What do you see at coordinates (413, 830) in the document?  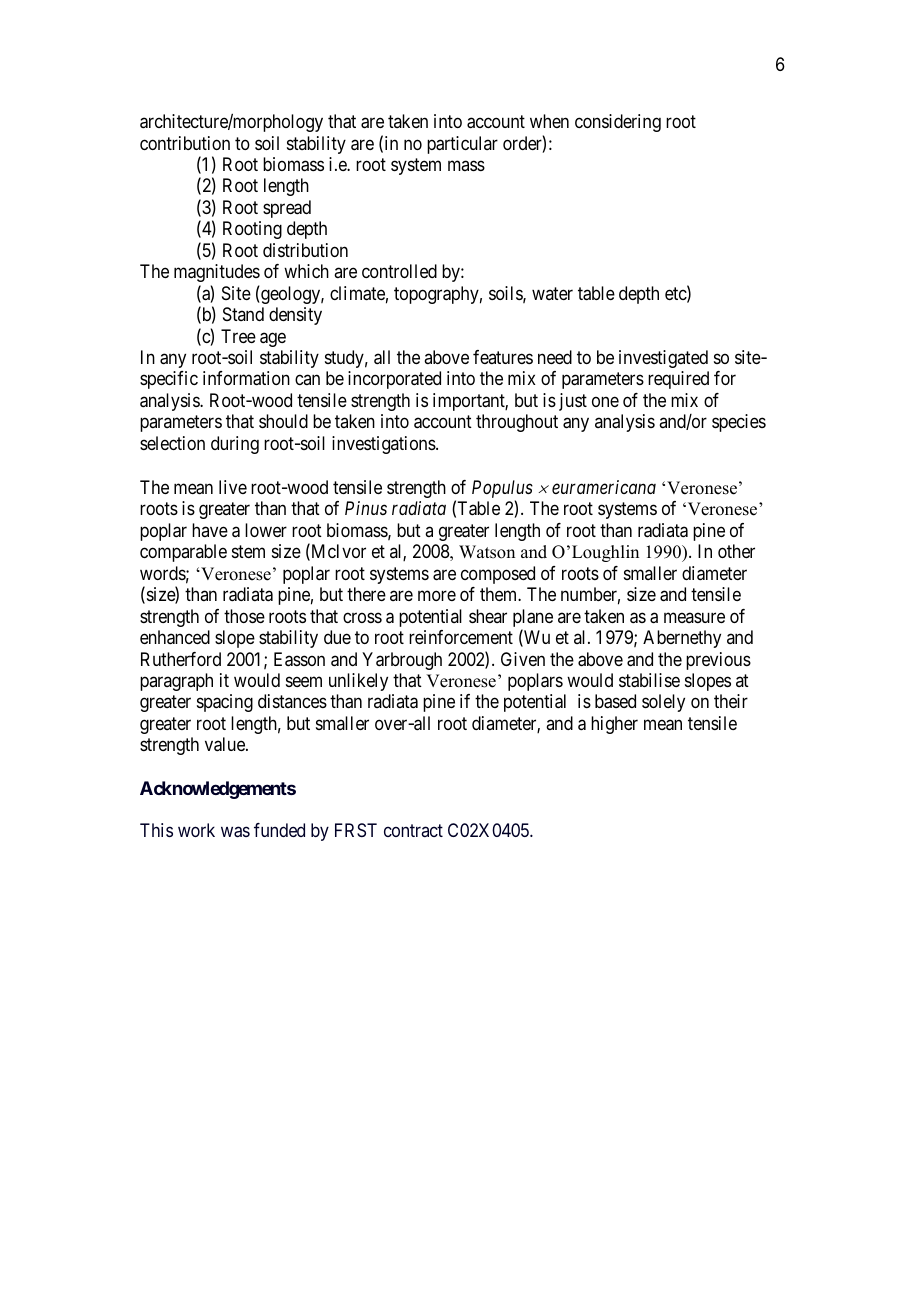 I see `contract` at bounding box center [413, 830].
